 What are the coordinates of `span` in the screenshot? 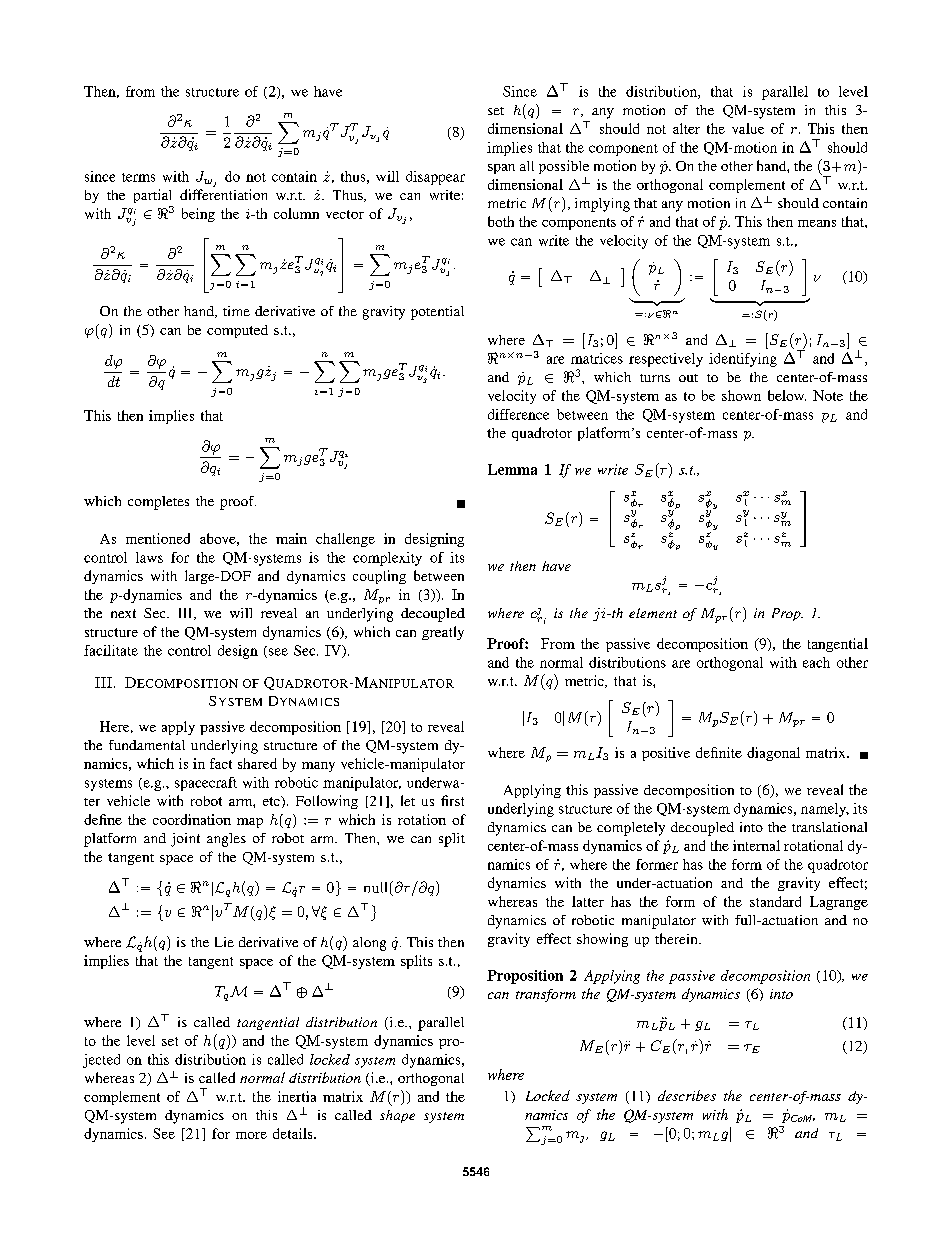 It's located at (501, 169).
